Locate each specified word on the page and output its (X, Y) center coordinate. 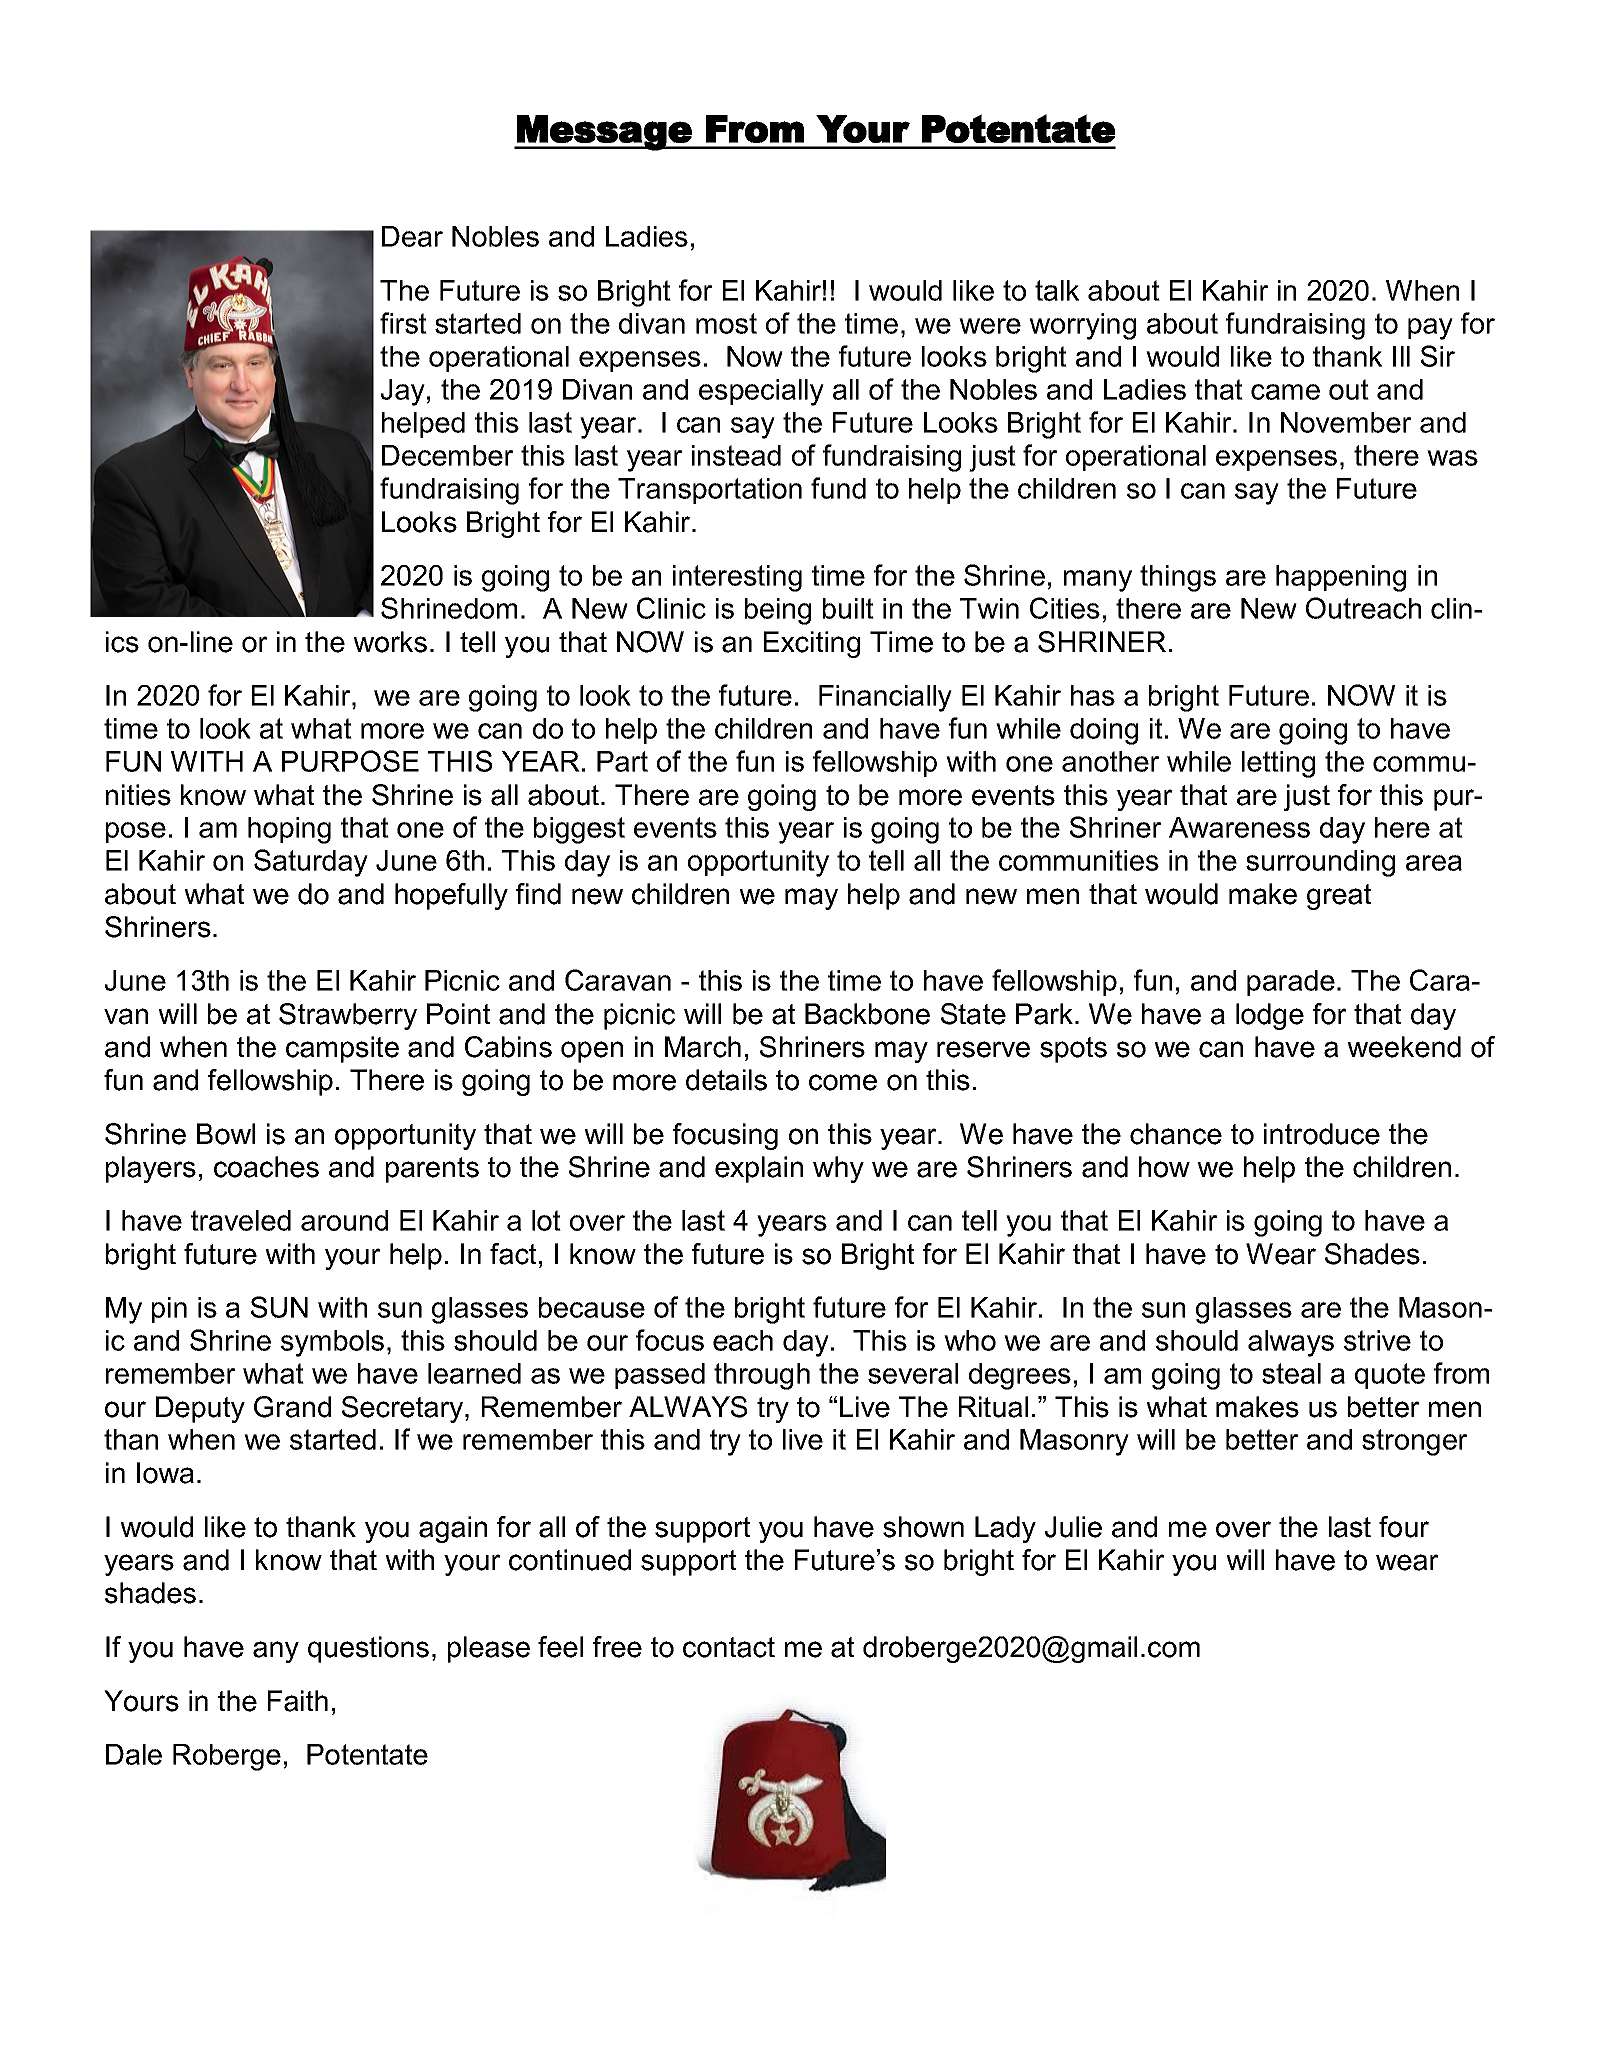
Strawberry (348, 1016)
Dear (412, 236)
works (390, 642)
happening (1341, 578)
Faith (298, 1701)
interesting (737, 578)
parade (1291, 983)
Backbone (867, 1014)
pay (1430, 329)
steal (1291, 1373)
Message (604, 133)
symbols (332, 1343)
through (762, 1376)
